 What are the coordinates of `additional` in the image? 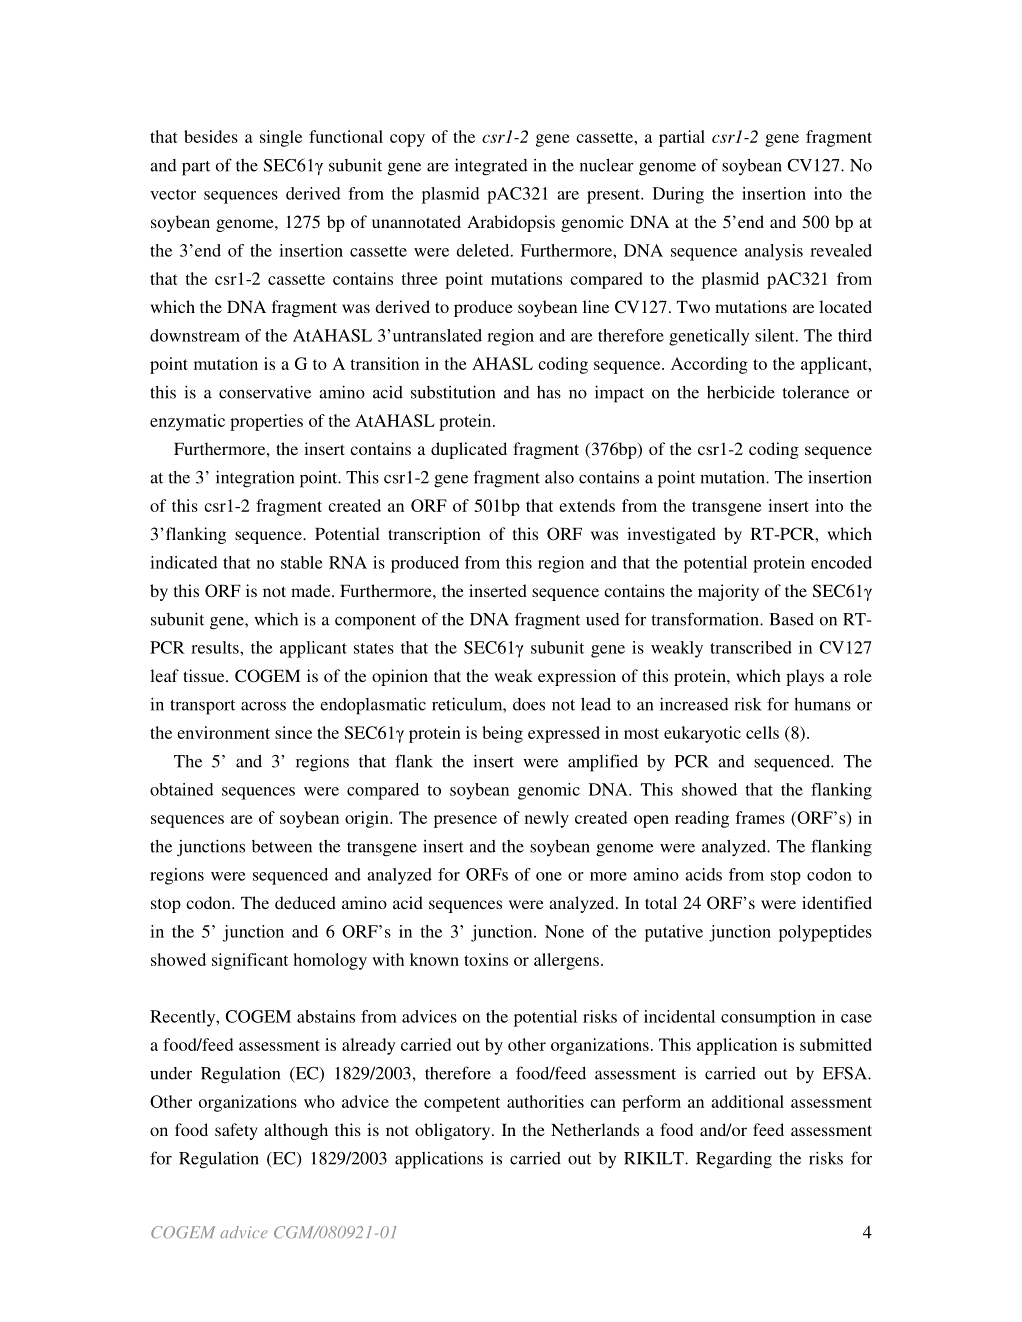 It's located at (747, 1101).
